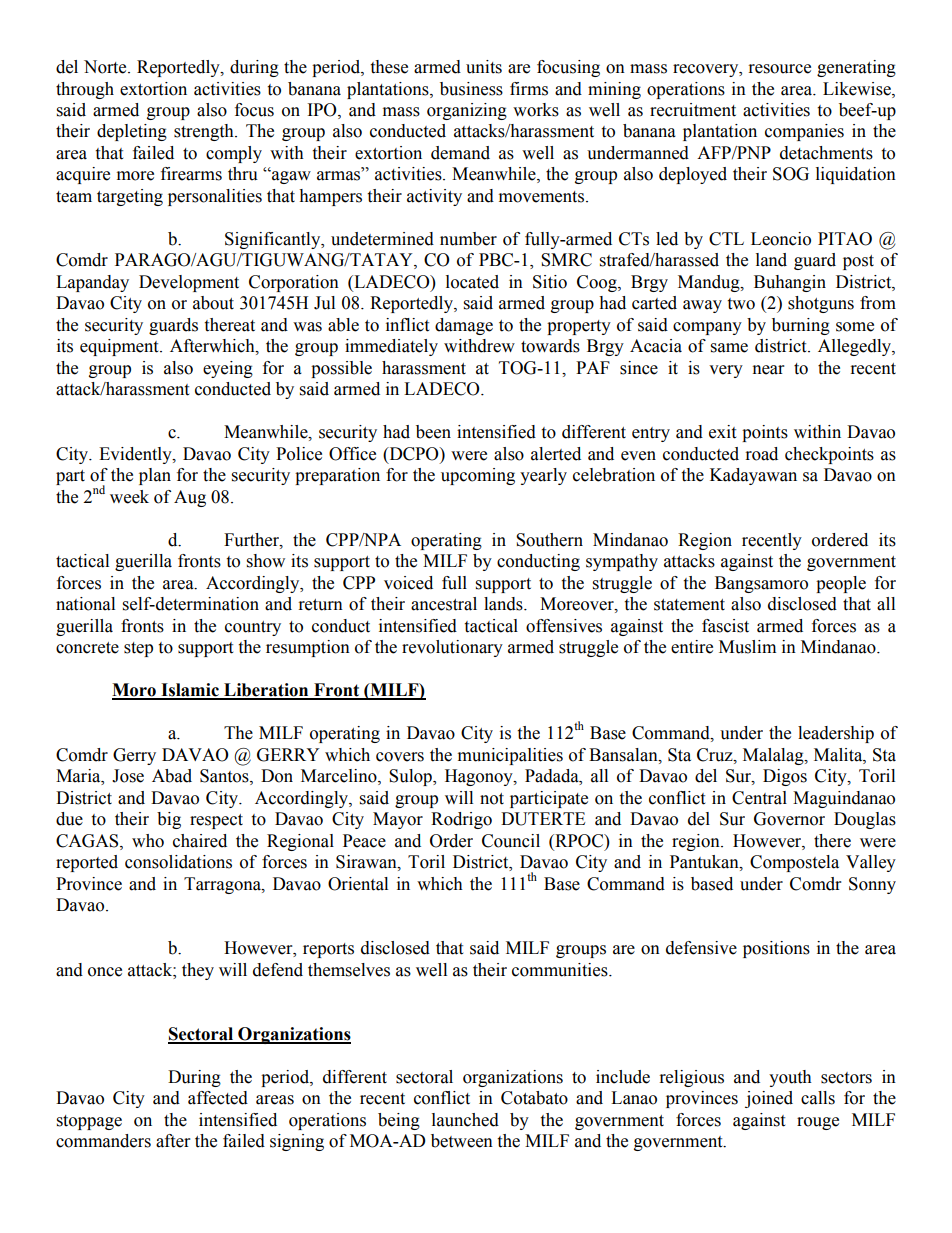  What do you see at coordinates (190, 498) in the image?
I see `Aug` at bounding box center [190, 498].
